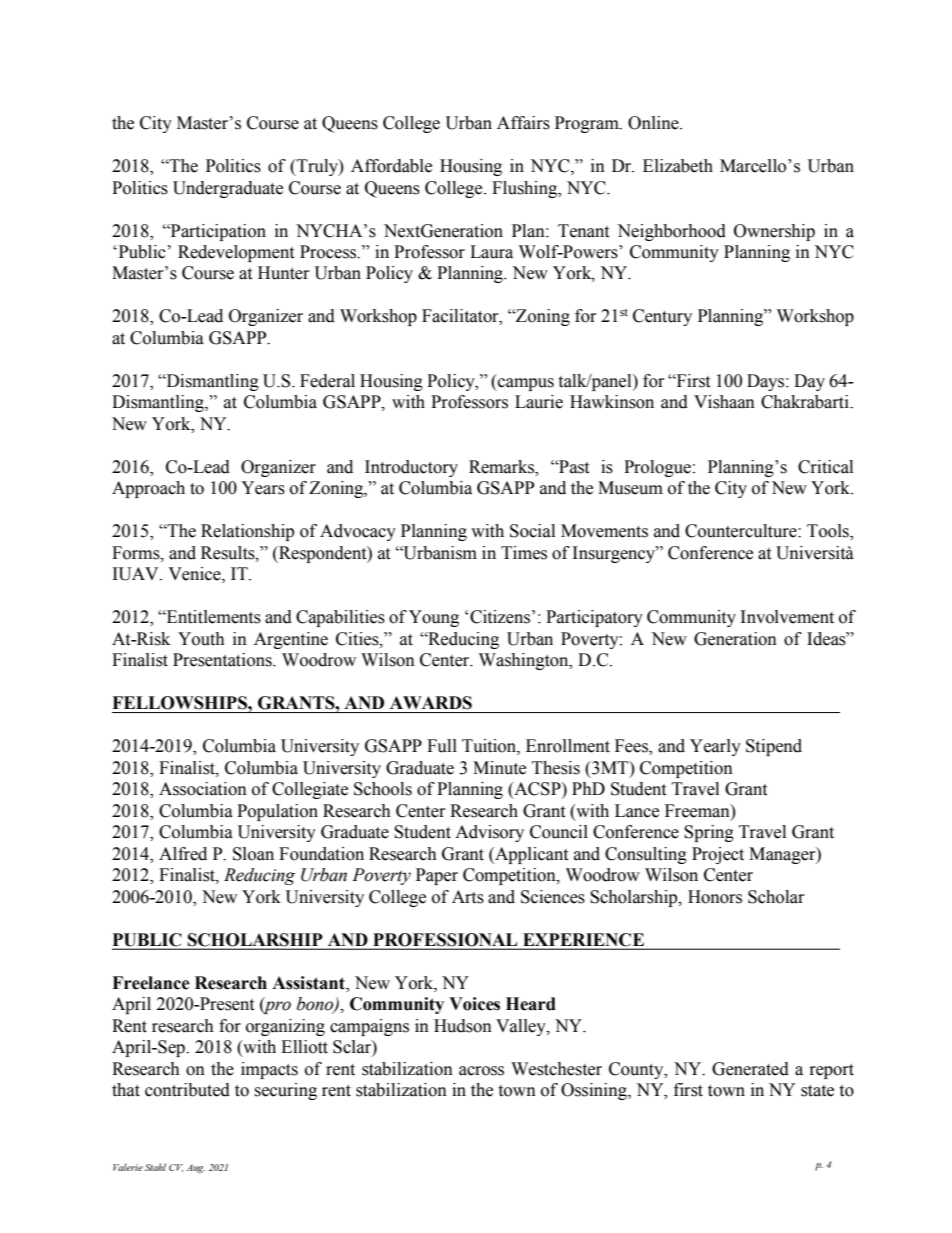 Image resolution: width=952 pixels, height=1233 pixels. Describe the element at coordinates (742, 531) in the image. I see `Counterculture` at that location.
